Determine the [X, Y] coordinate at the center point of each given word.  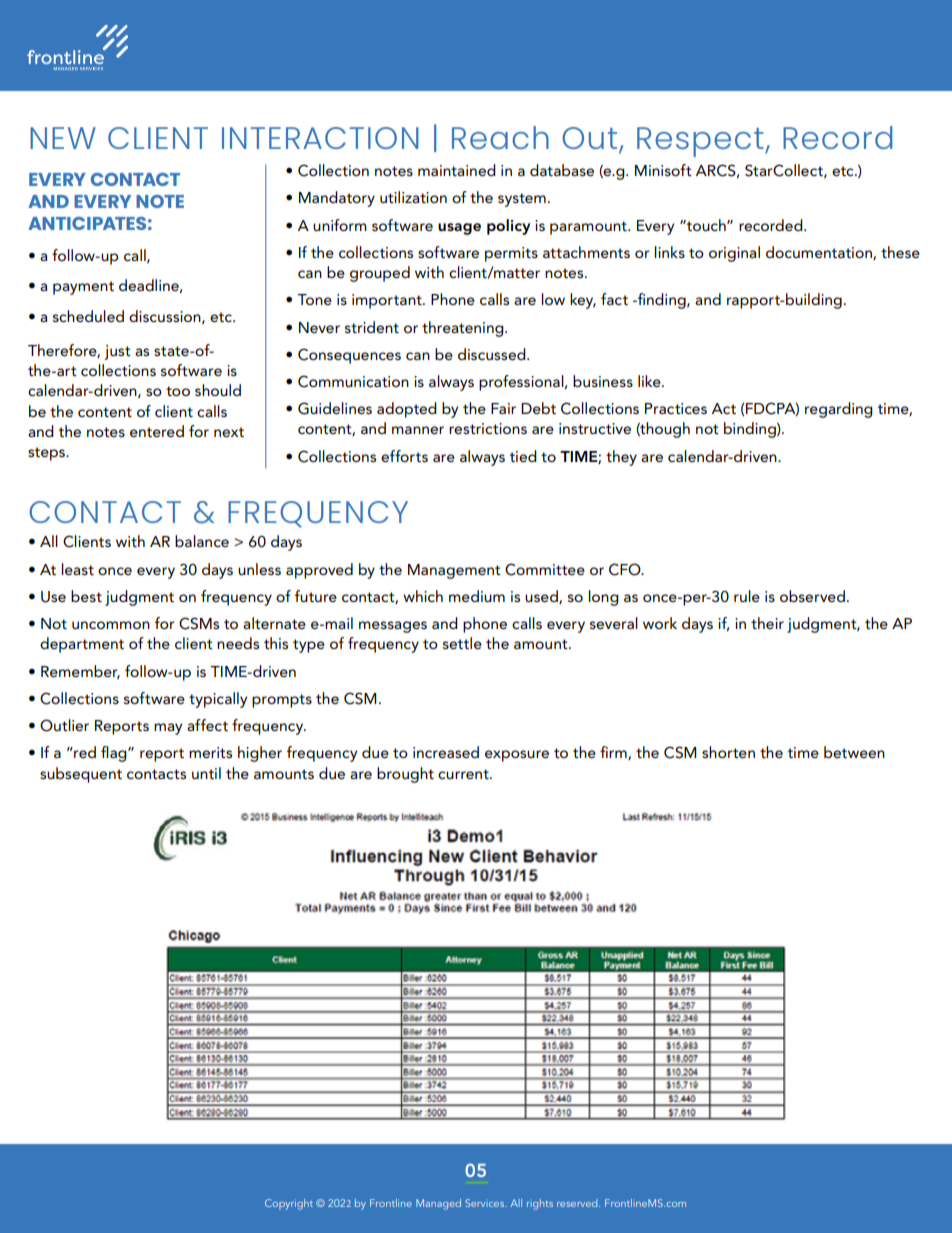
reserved [578, 1203]
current [464, 774]
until [206, 773]
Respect [701, 142]
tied [523, 456]
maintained [457, 170]
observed [812, 596]
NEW [63, 138]
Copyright [289, 1204]
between [854, 752]
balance [202, 541]
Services [485, 1203]
